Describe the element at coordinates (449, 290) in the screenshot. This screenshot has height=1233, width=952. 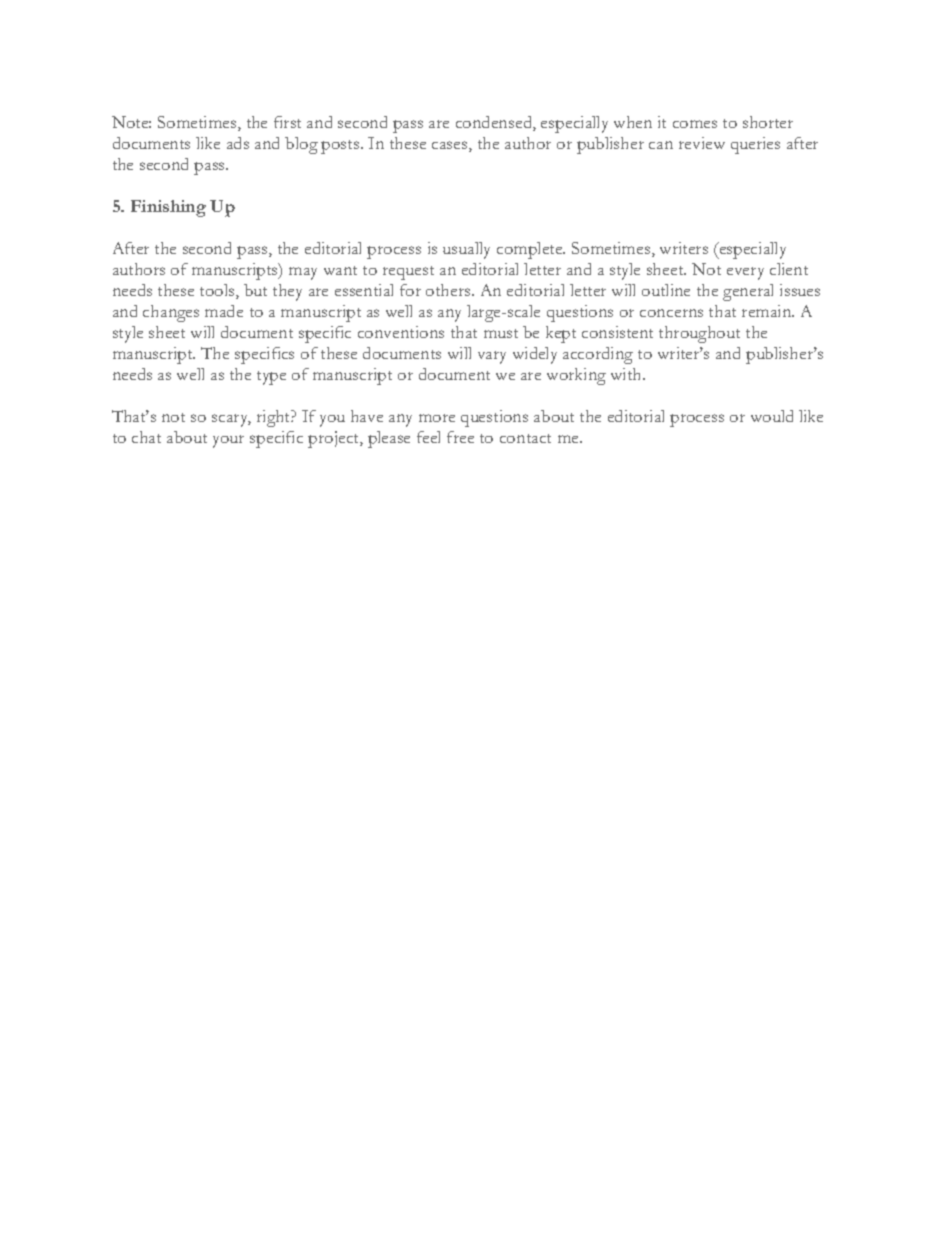
I see `others` at that location.
